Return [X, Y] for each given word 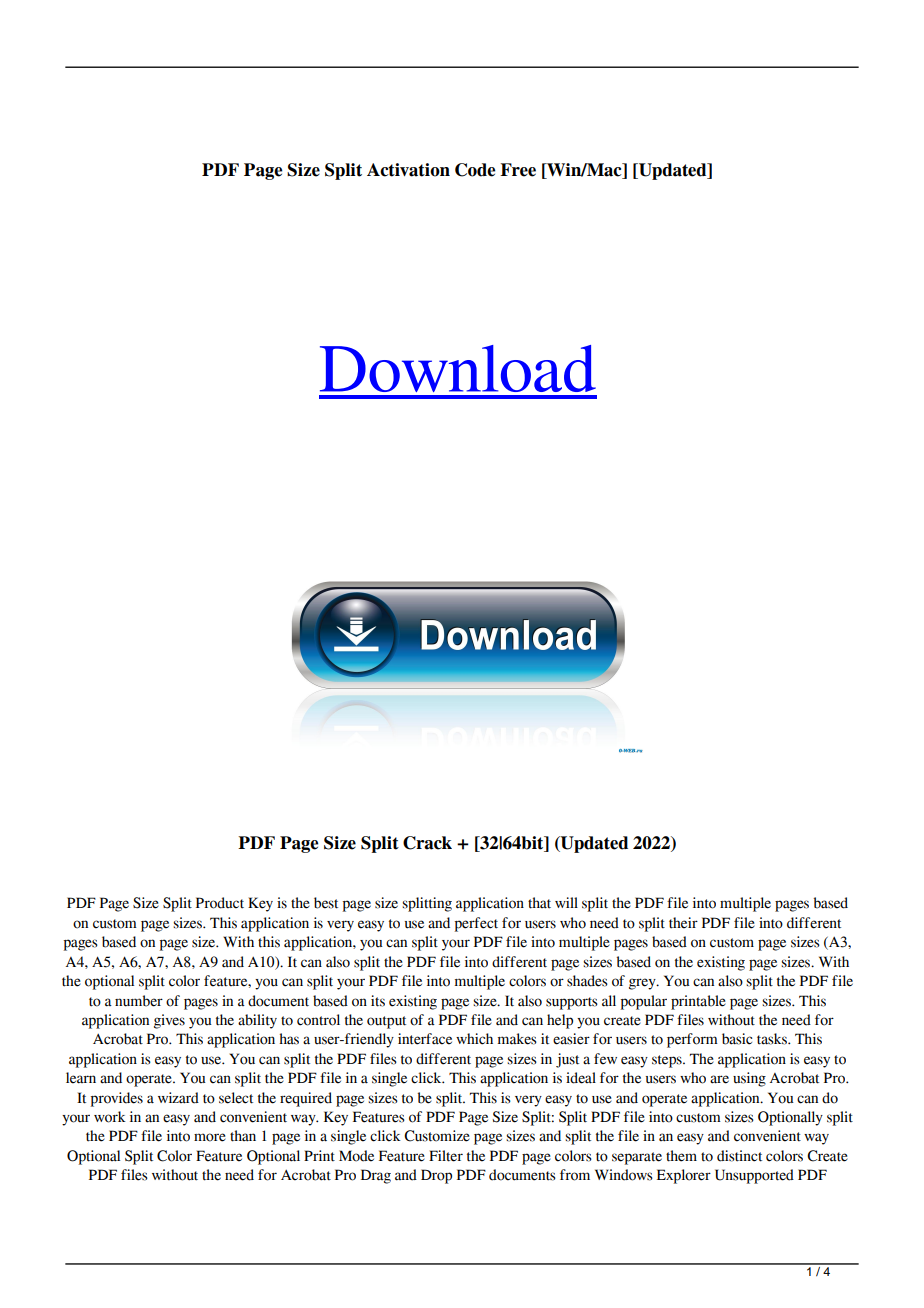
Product [220, 903]
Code [475, 170]
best [326, 903]
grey [643, 984]
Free [518, 170]
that [539, 903]
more [210, 1137]
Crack [427, 843]
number [139, 1001]
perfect [476, 924]
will [566, 902]
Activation [408, 170]
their [683, 923]
